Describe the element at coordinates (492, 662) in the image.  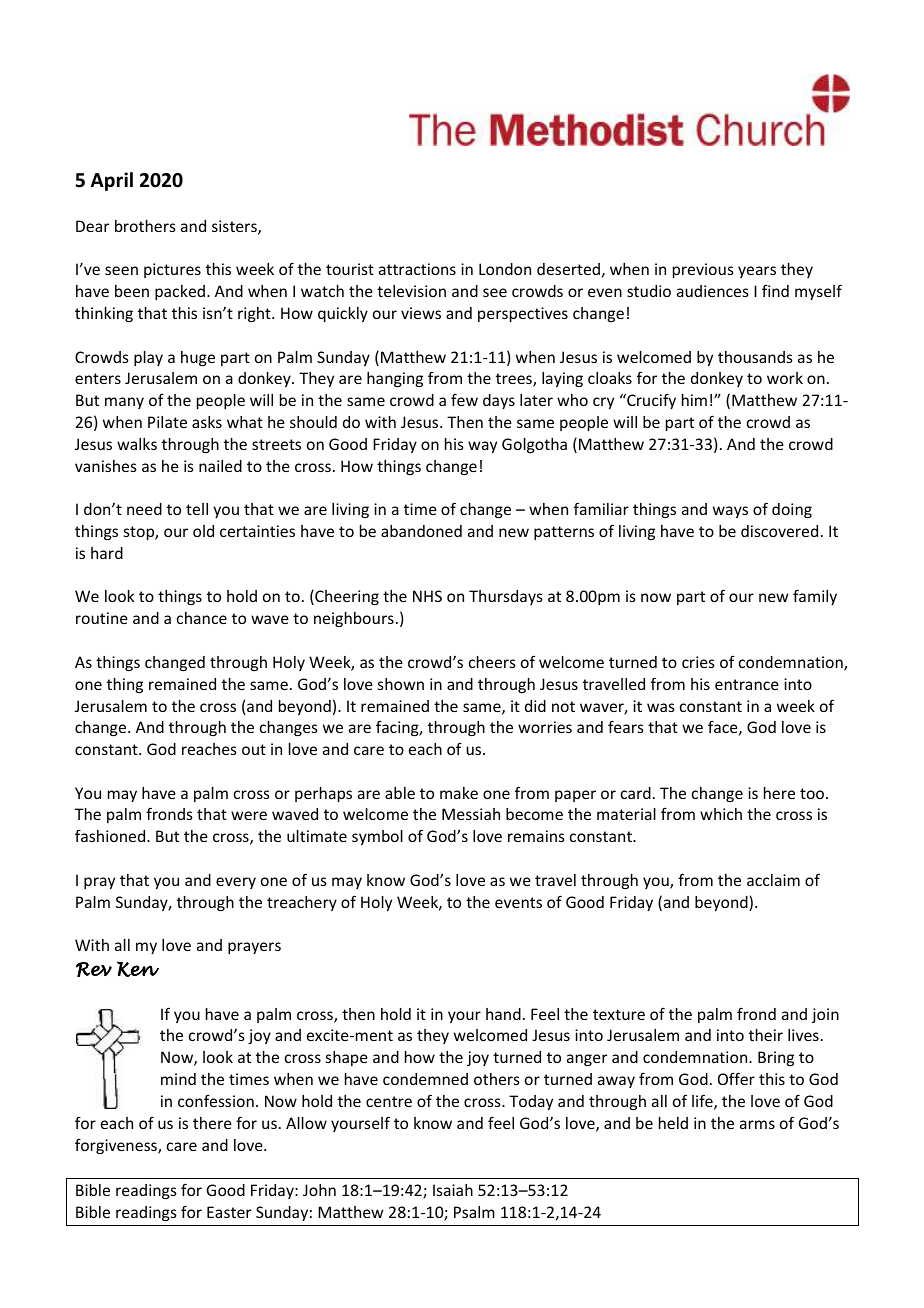
I see `cheers` at that location.
